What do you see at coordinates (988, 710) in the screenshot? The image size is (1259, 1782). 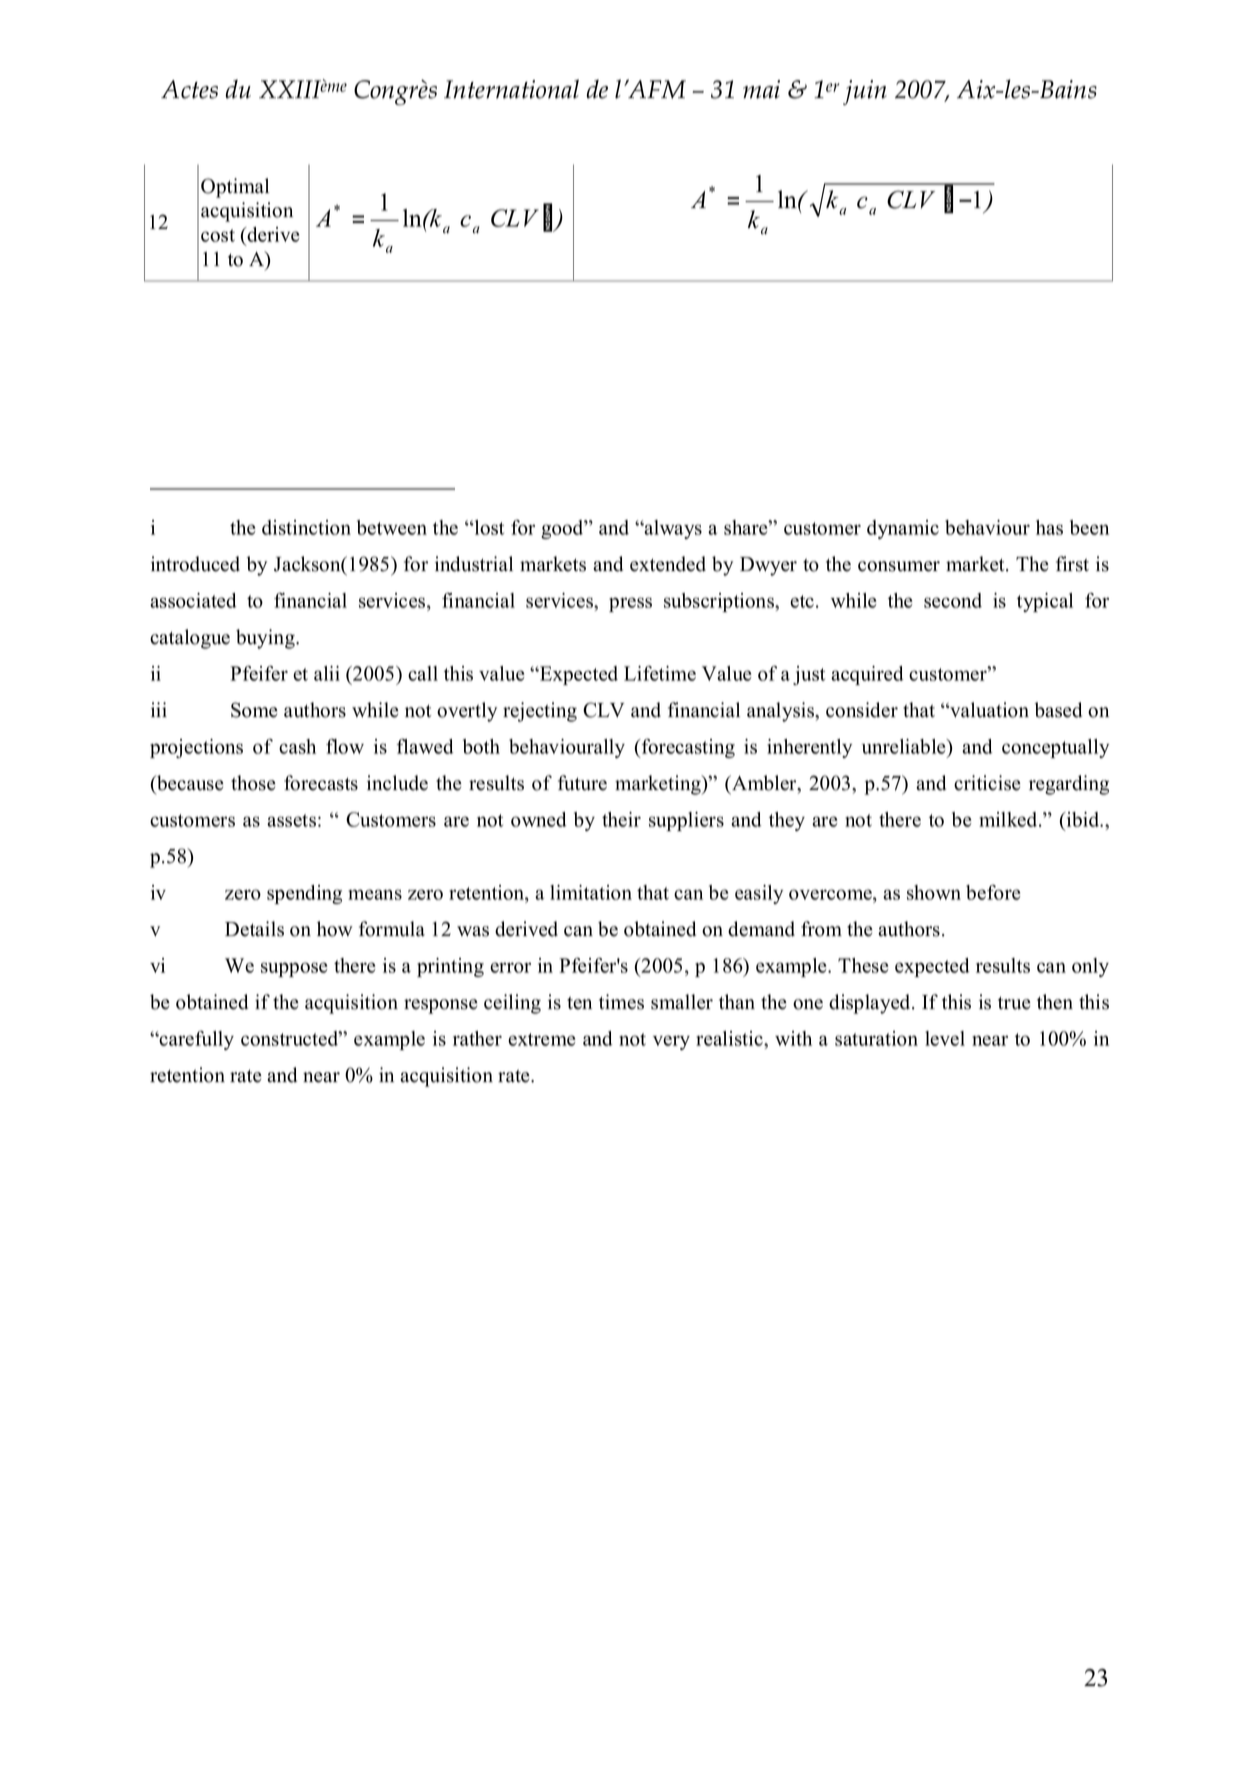 I see `valuation` at bounding box center [988, 710].
